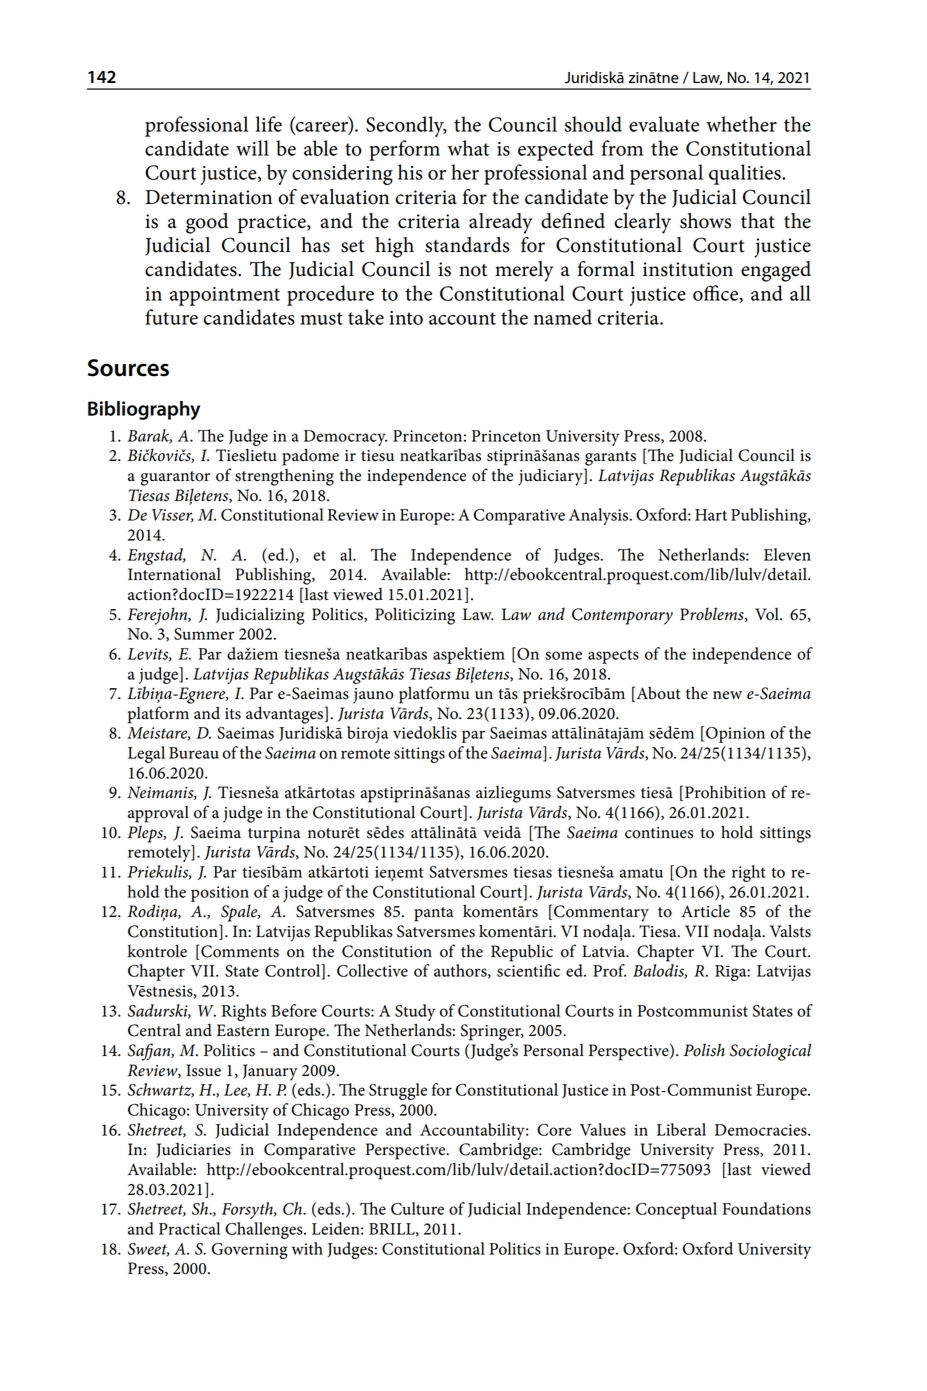 Image resolution: width=927 pixels, height=1391 pixels. Describe the element at coordinates (727, 695) in the image. I see `new` at that location.
